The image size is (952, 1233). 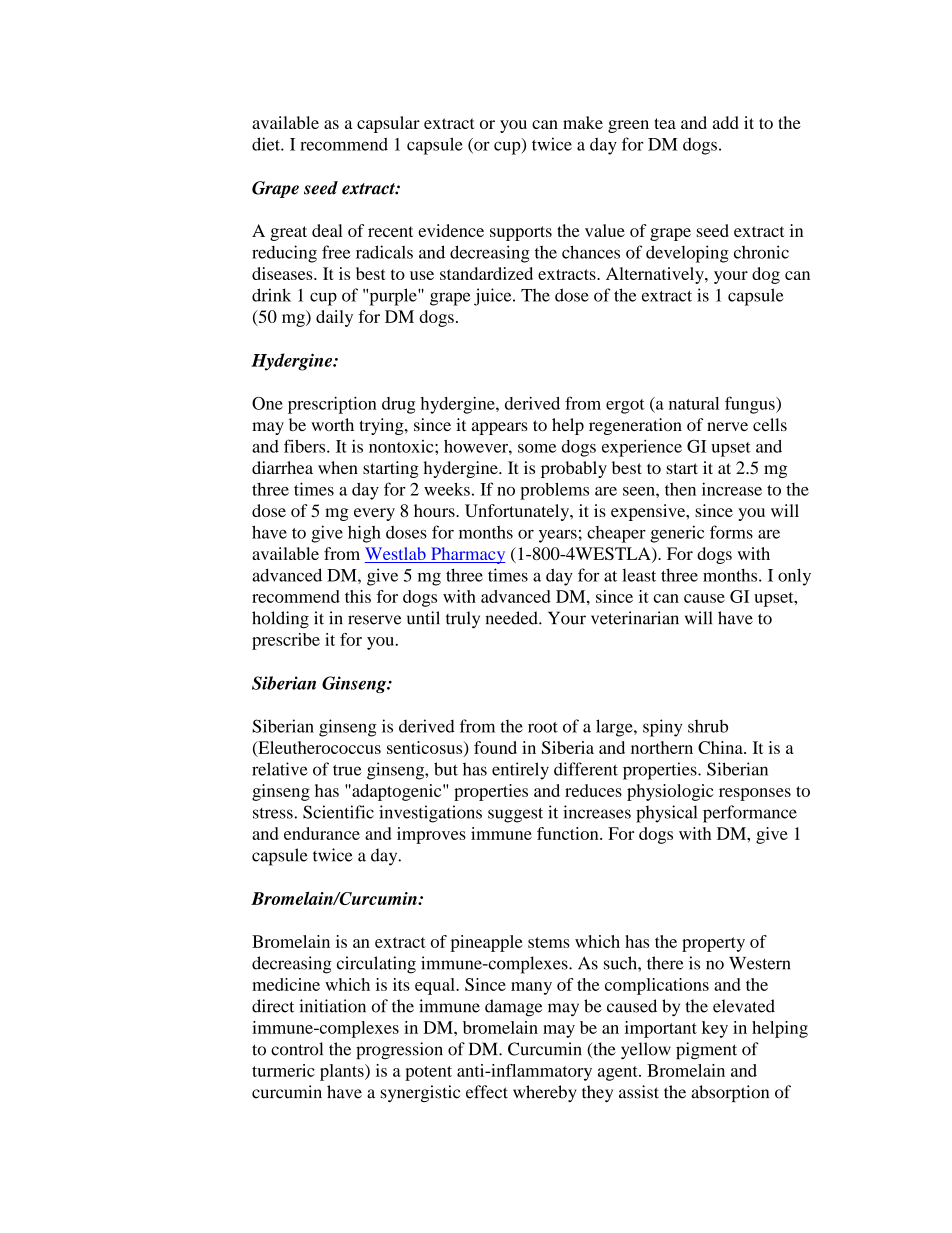 I want to click on diet, so click(x=267, y=144).
